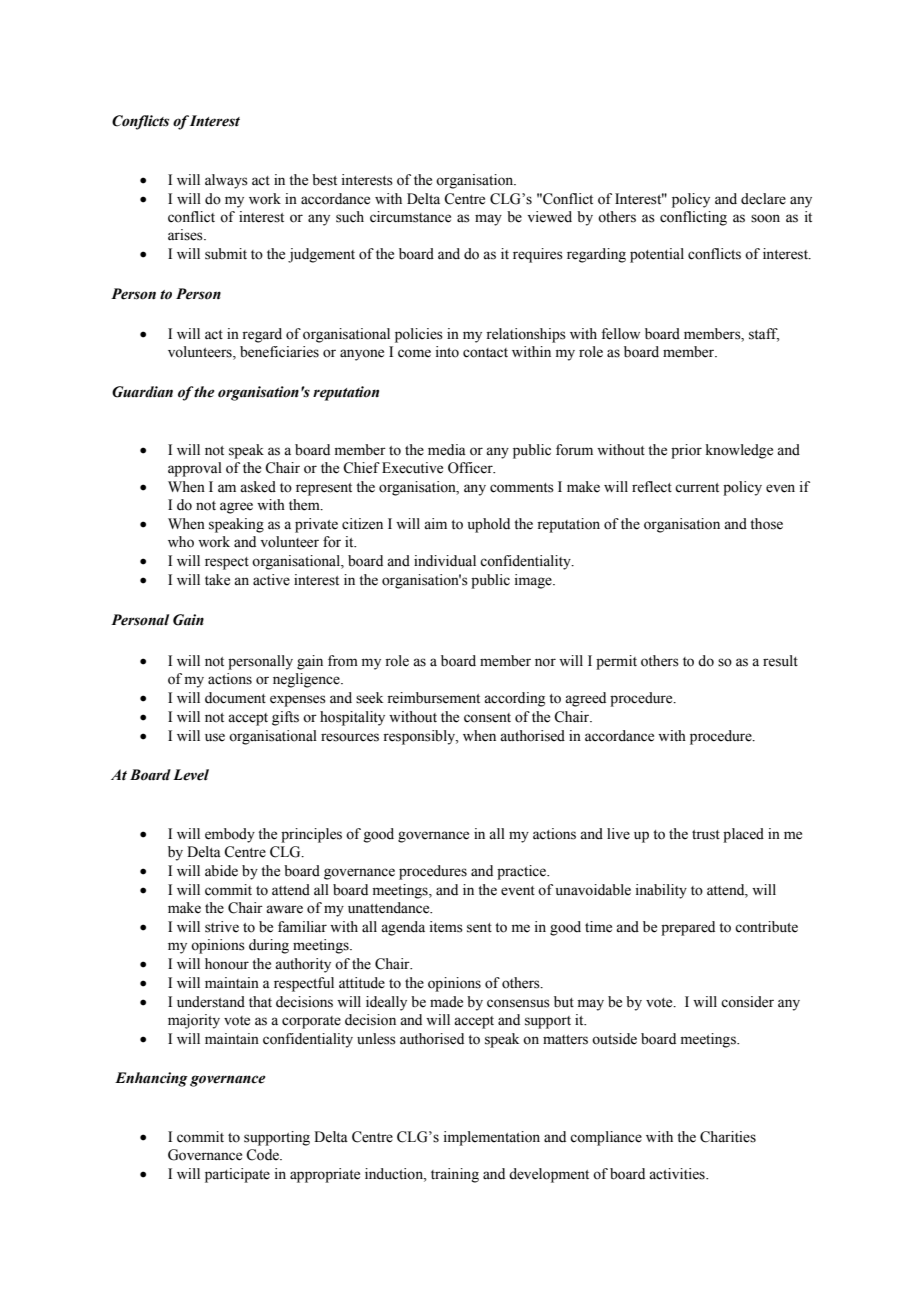 The width and height of the screenshot is (924, 1307). I want to click on who, so click(181, 542).
